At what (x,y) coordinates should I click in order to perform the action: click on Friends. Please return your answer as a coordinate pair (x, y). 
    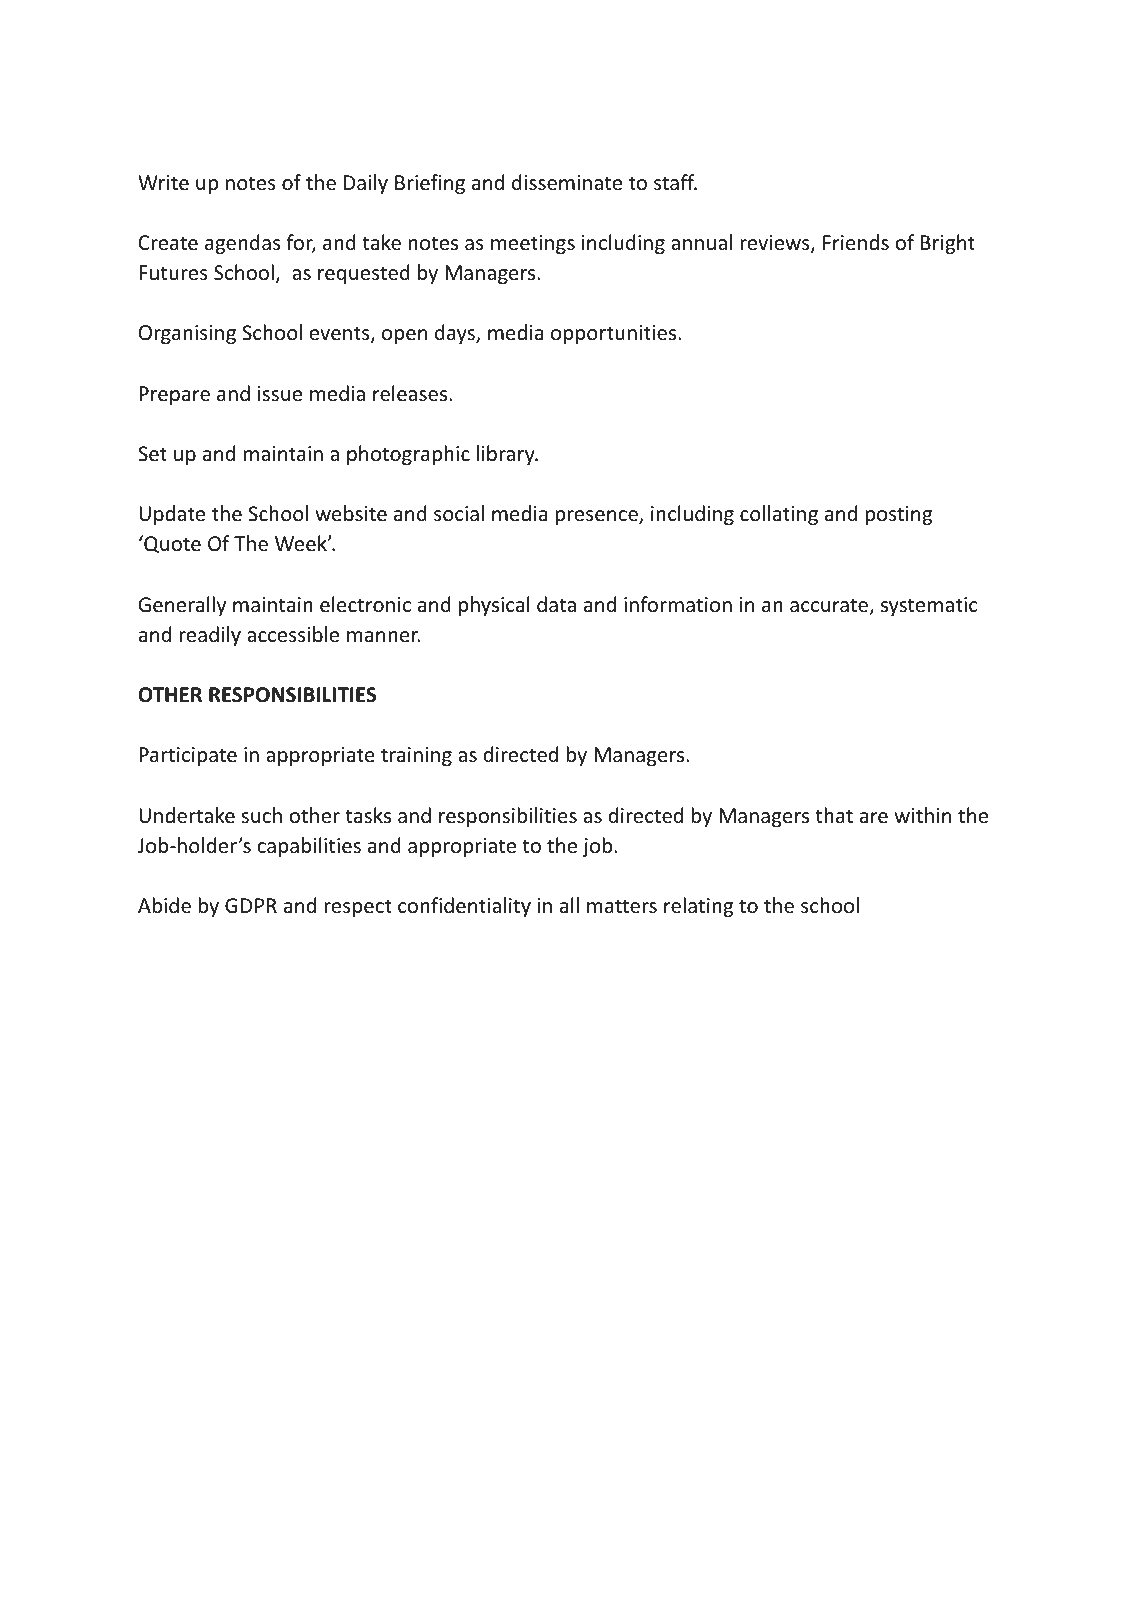
    Looking at the image, I should click on (856, 242).
